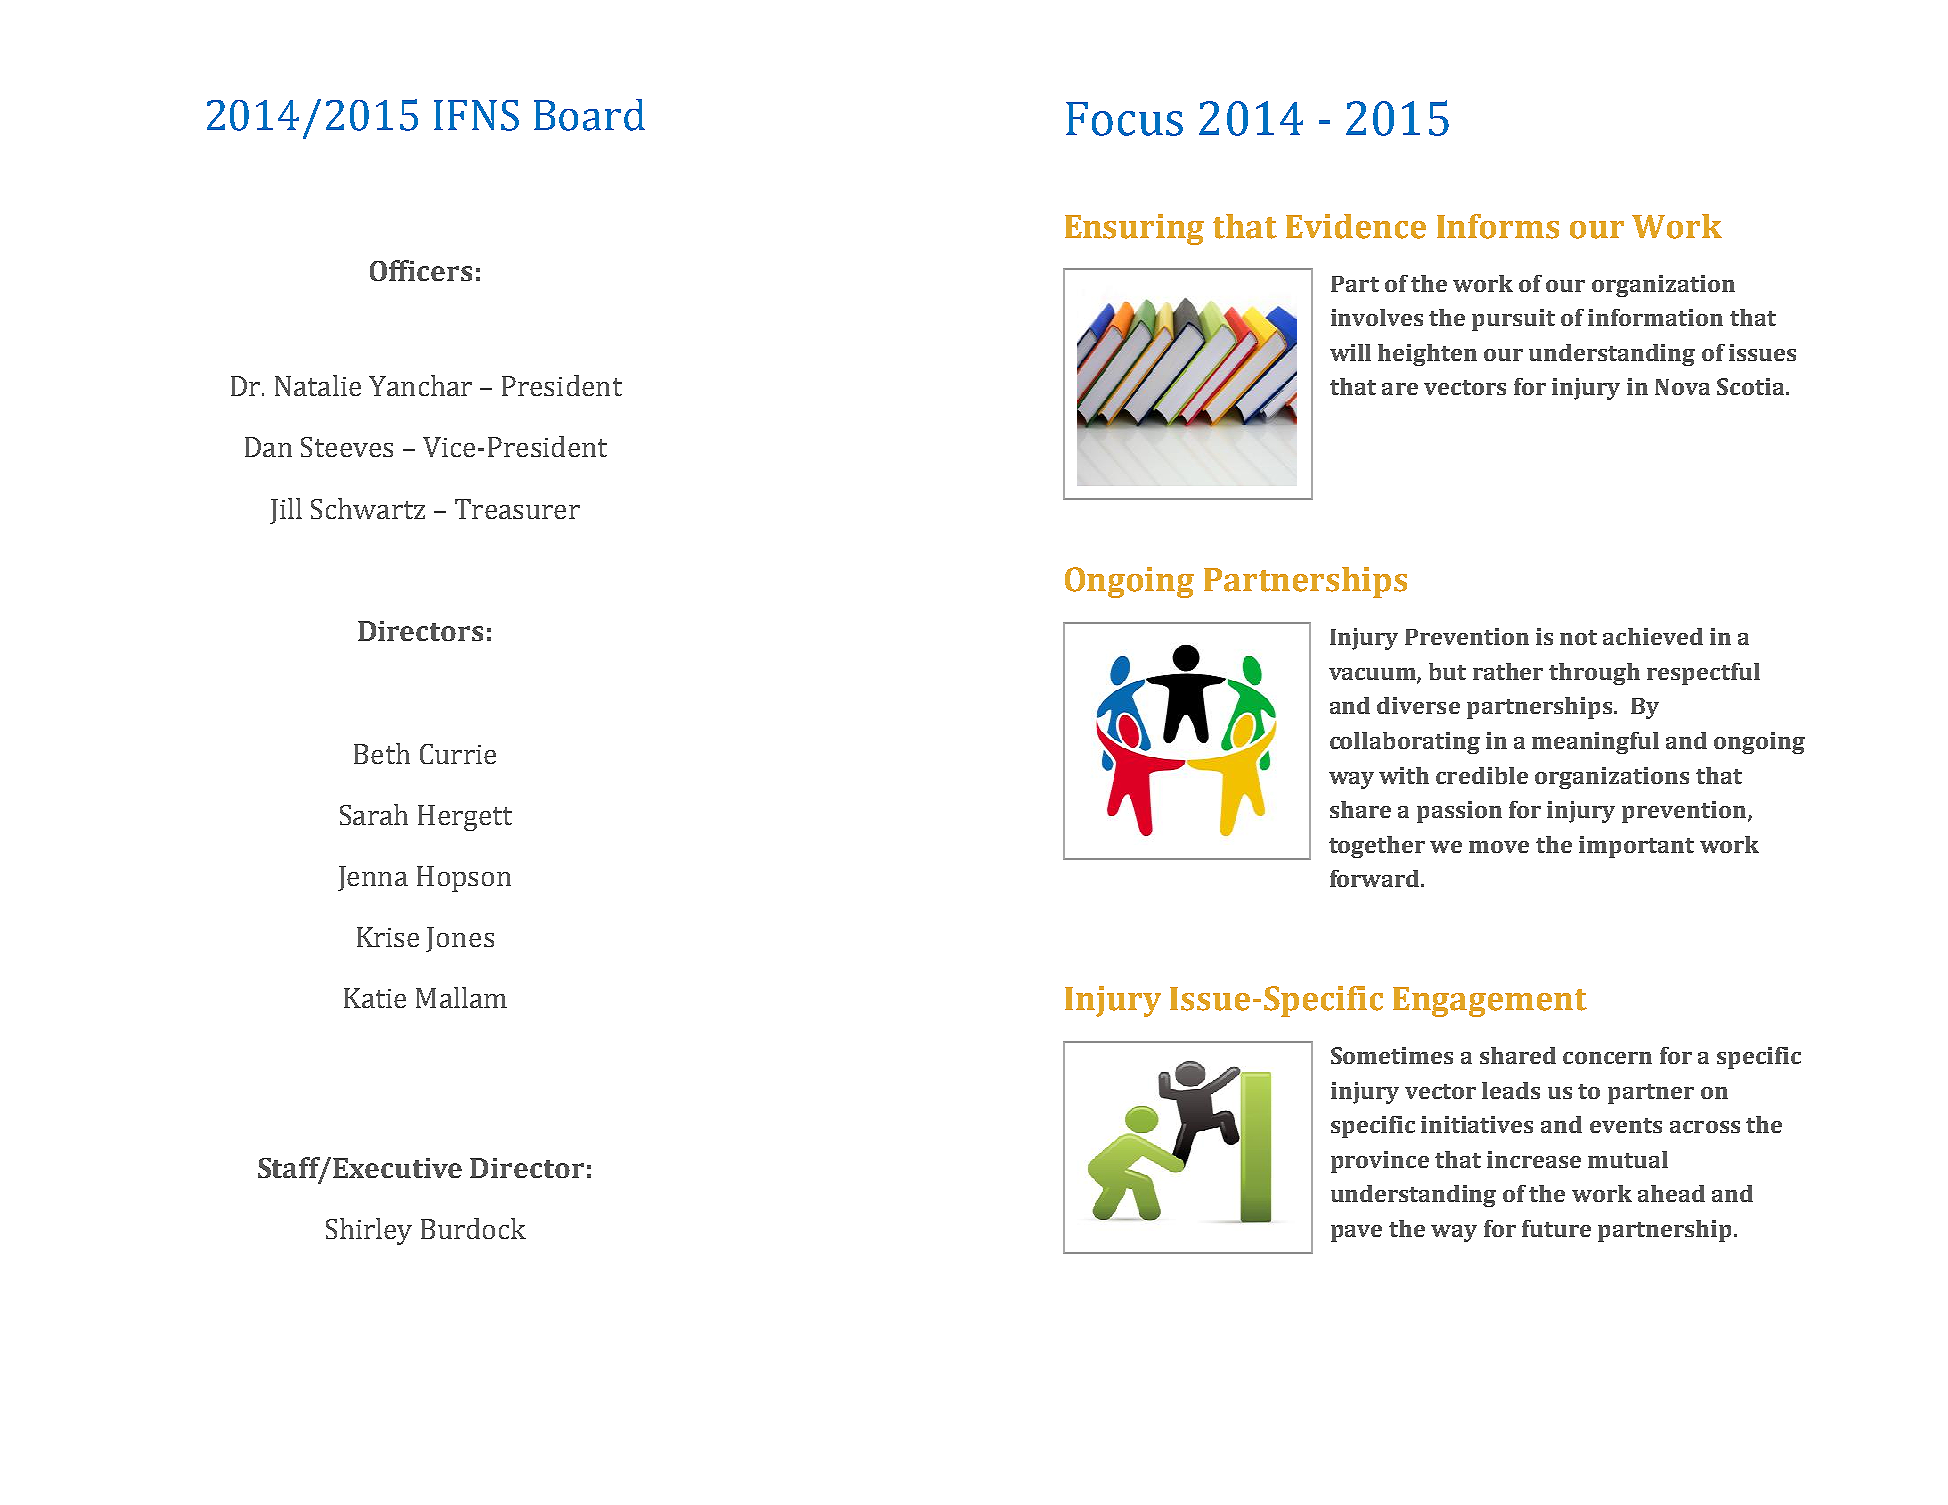  What do you see at coordinates (1498, 226) in the screenshot?
I see `Informs` at bounding box center [1498, 226].
